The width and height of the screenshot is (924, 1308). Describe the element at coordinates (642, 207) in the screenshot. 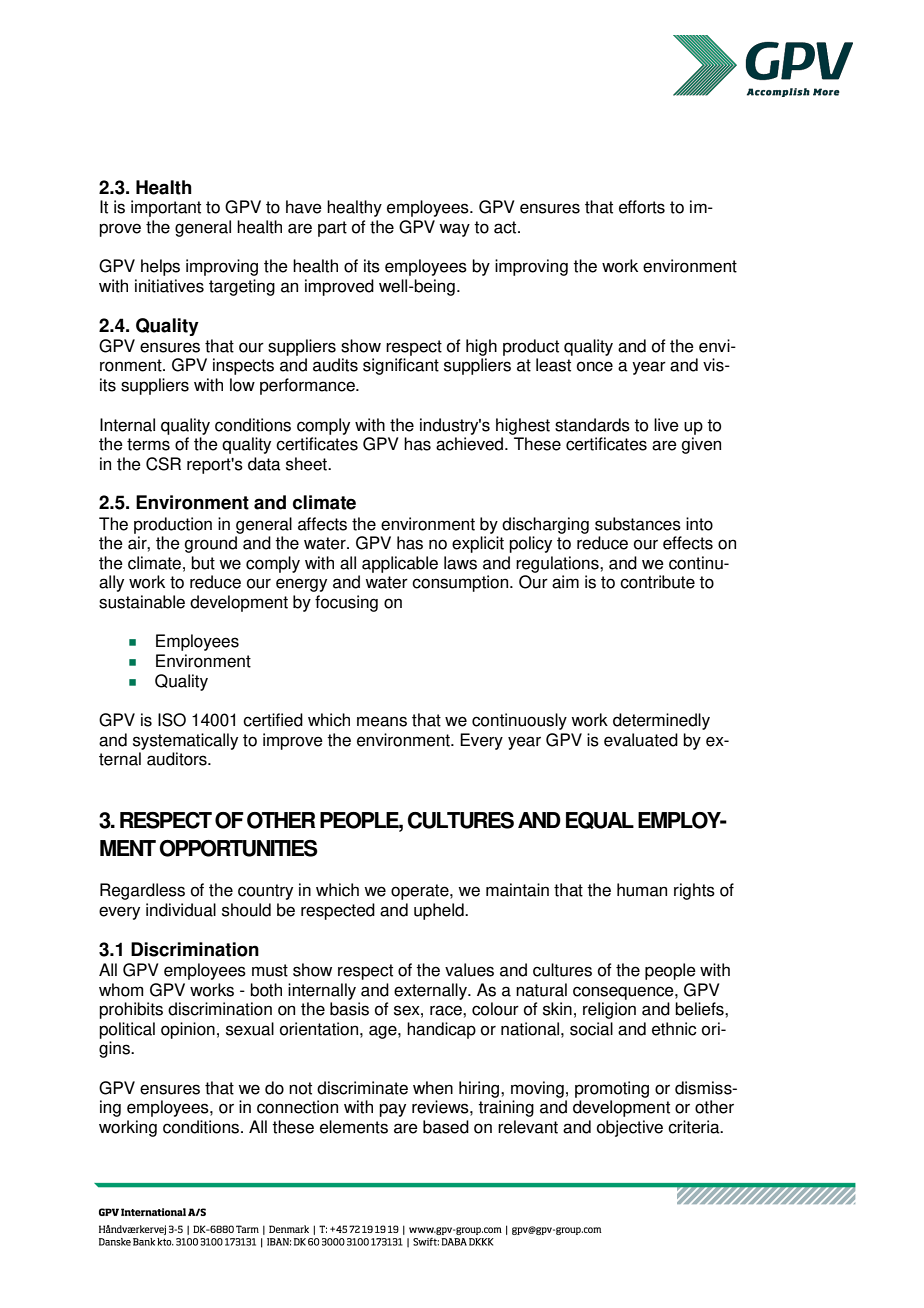

I see `efforts` at that location.
